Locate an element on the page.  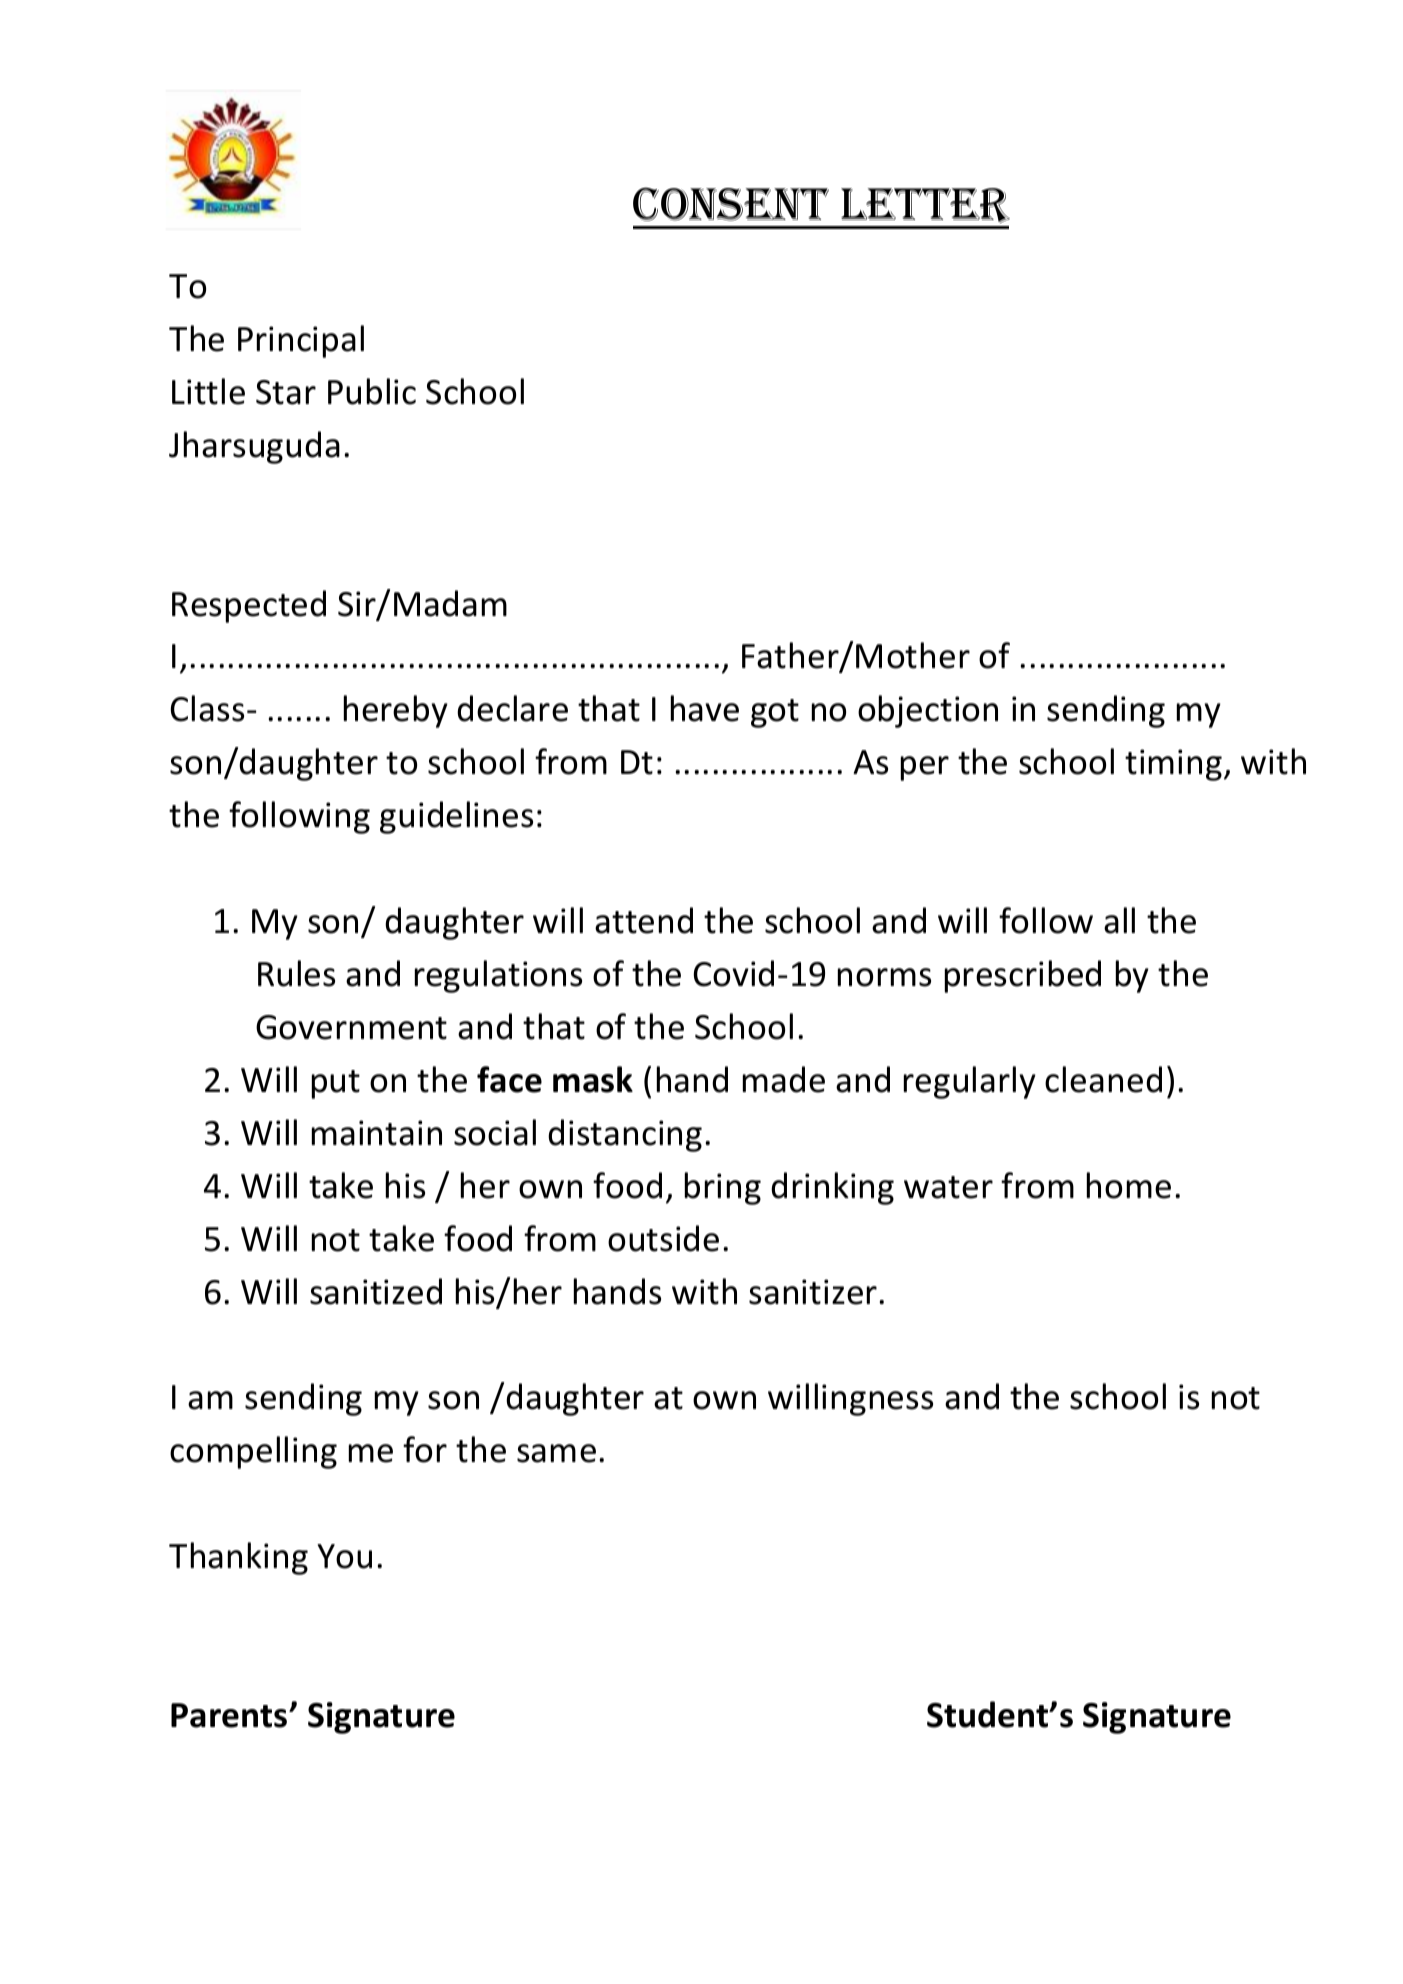
Parents is located at coordinates (230, 1715).
